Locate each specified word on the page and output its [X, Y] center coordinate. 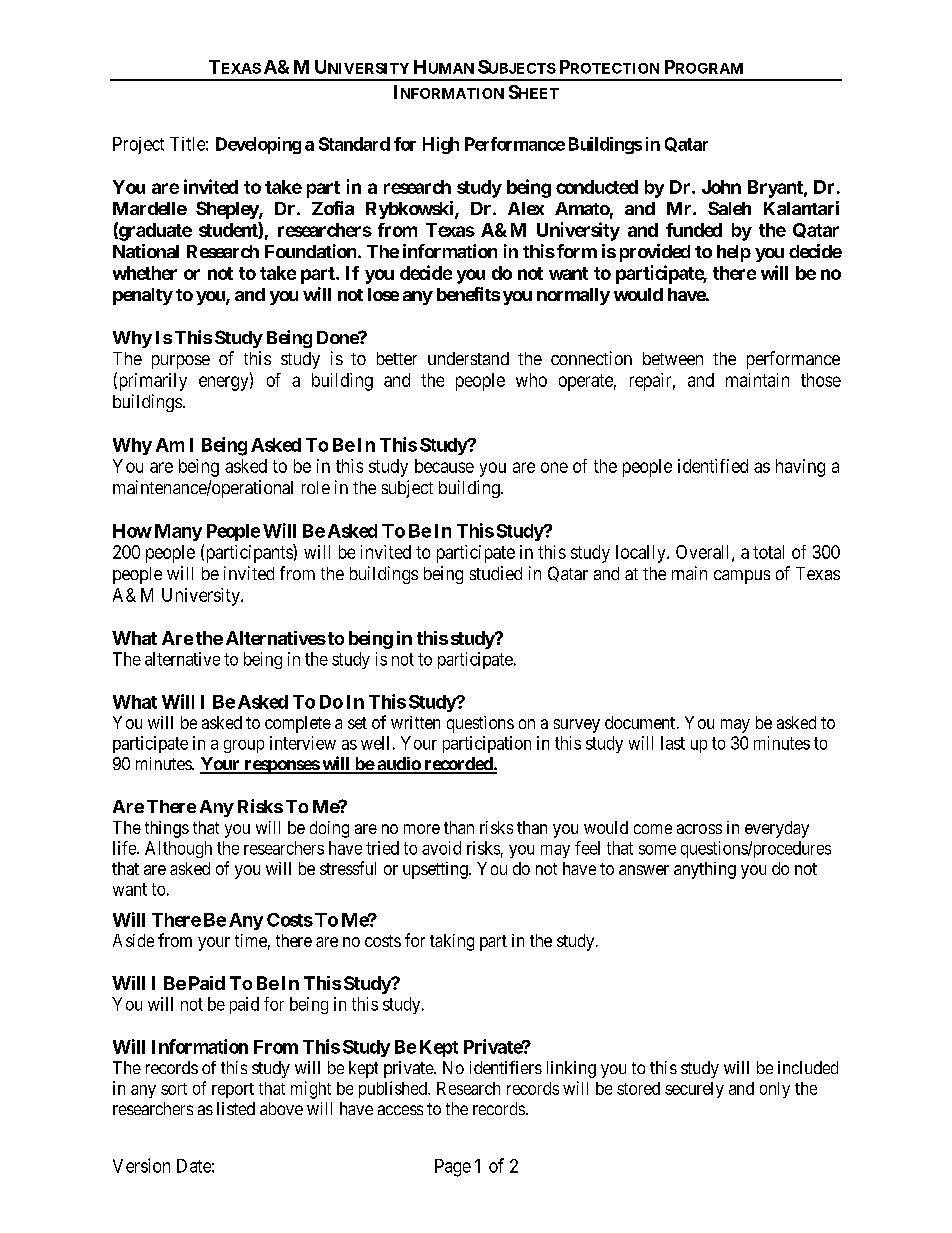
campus [742, 577]
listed [236, 1108]
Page [453, 1168]
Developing [258, 145]
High [441, 145]
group [244, 746]
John [721, 187]
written [415, 722]
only [775, 1090]
